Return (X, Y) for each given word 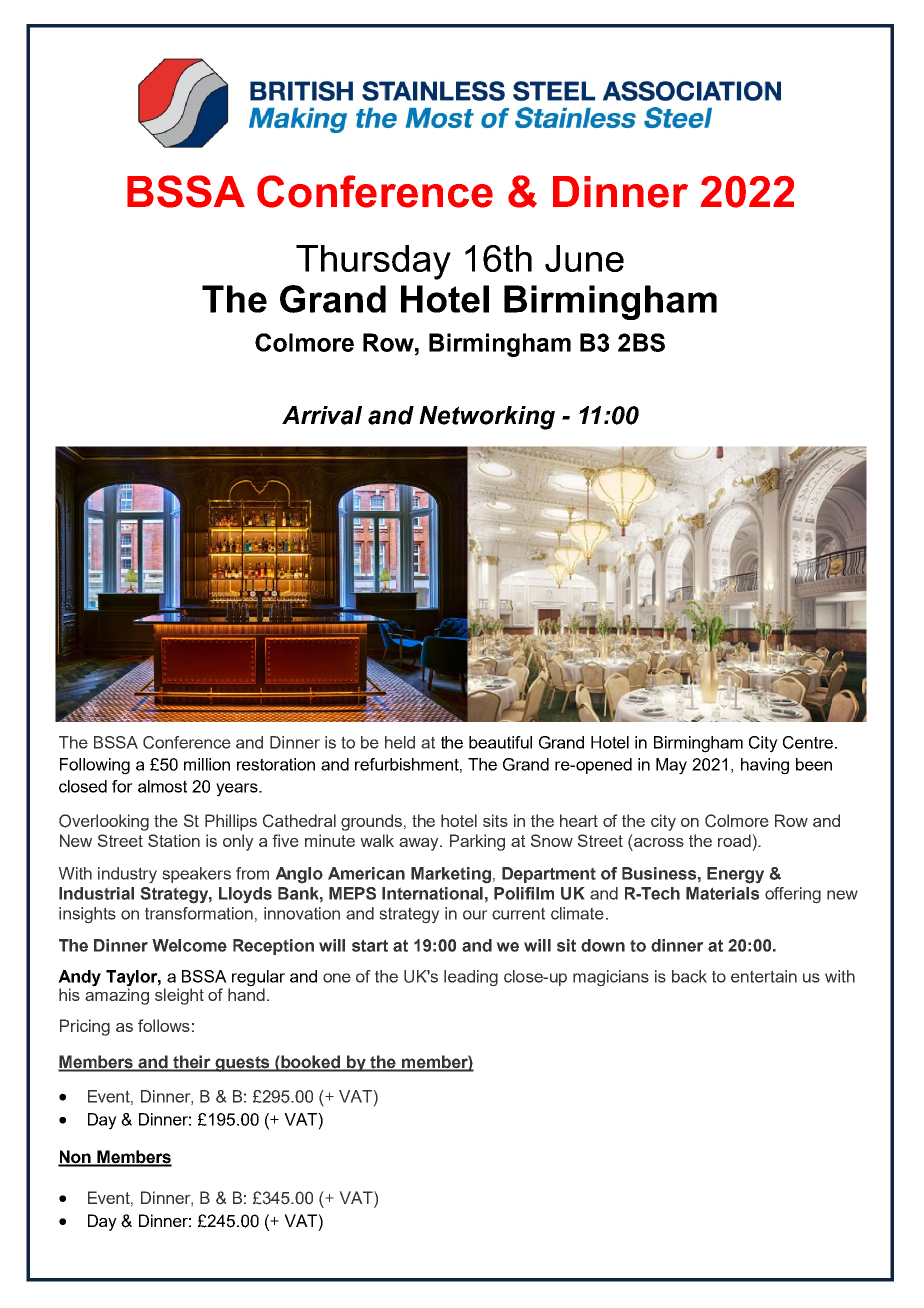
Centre (809, 742)
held (400, 742)
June (584, 258)
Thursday (373, 262)
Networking (487, 418)
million (207, 764)
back (689, 976)
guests (243, 1064)
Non (75, 1158)
